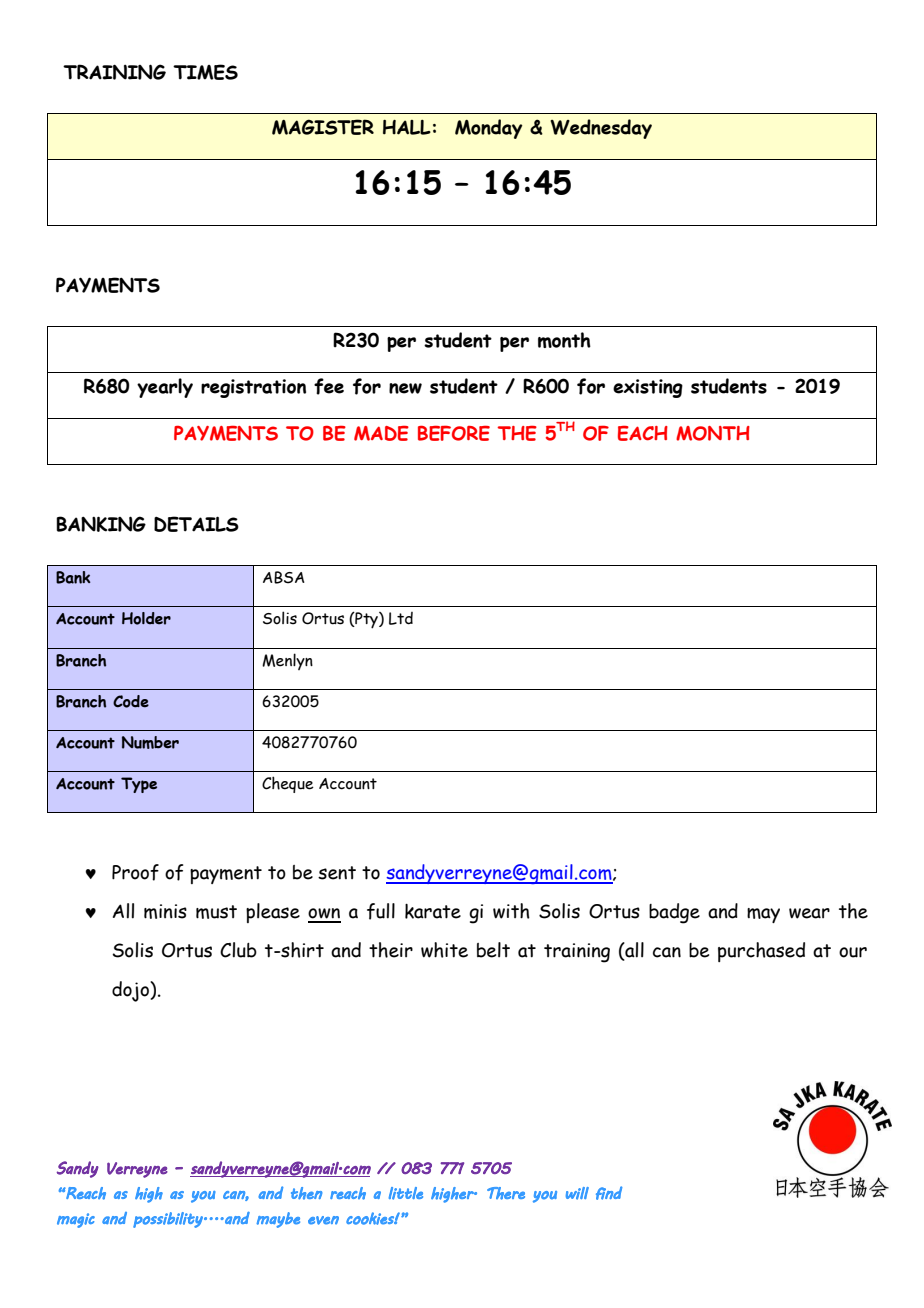 The width and height of the screenshot is (924, 1308). I want to click on TIMES, so click(205, 72).
